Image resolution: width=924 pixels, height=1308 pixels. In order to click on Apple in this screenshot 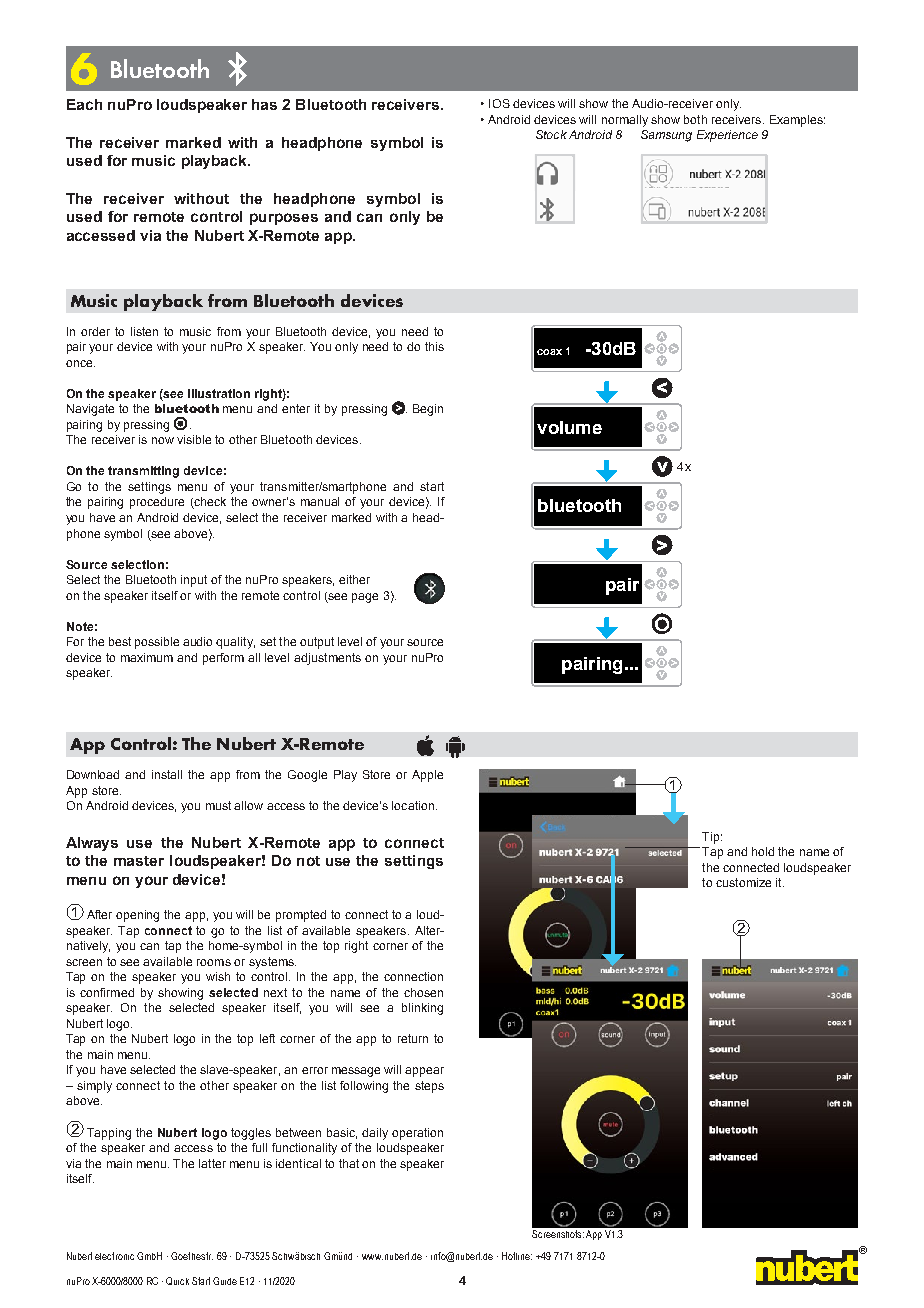, I will do `click(427, 776)`.
